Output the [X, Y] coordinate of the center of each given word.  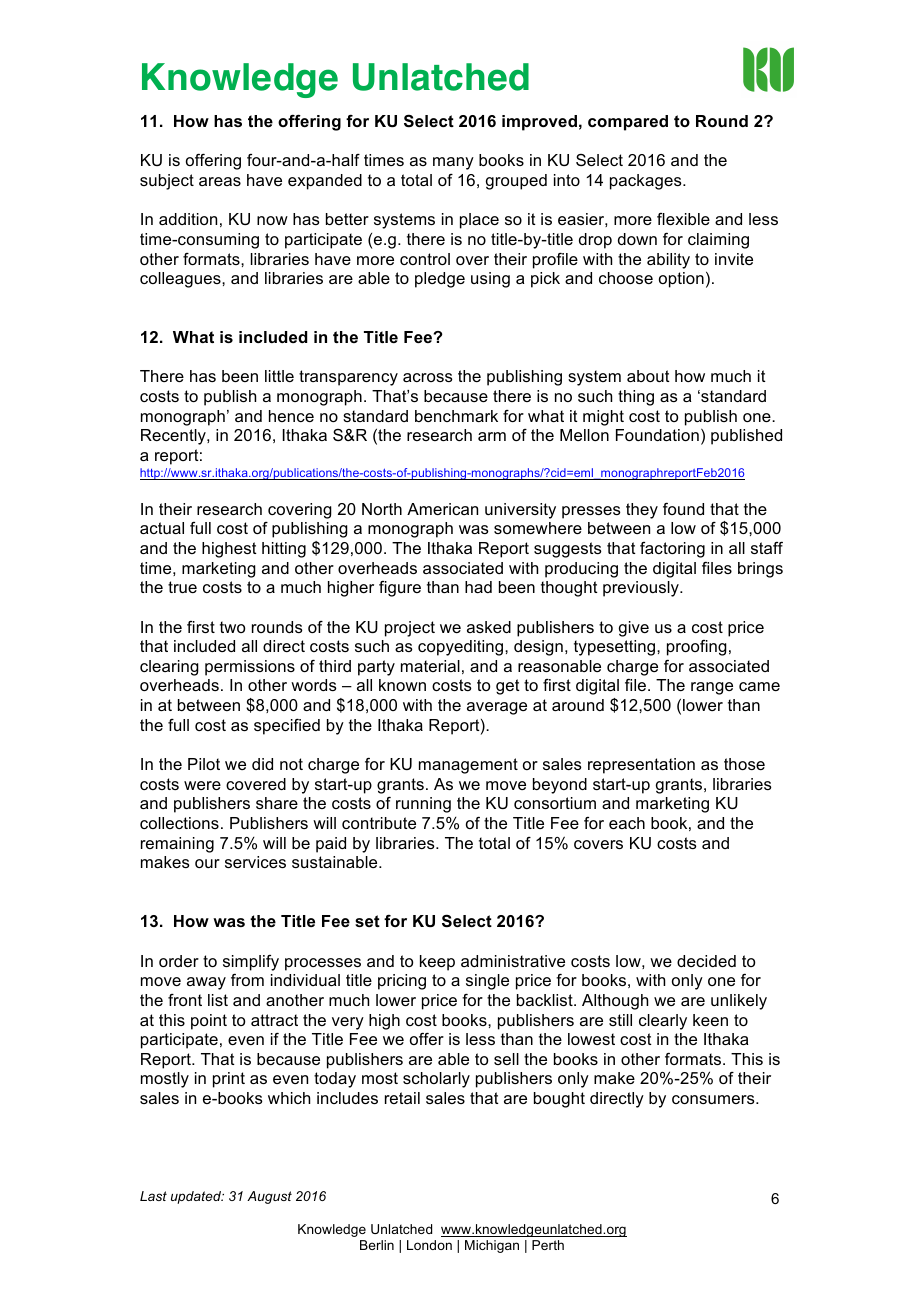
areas [220, 181]
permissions [250, 668]
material [430, 666]
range [712, 688]
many [453, 163]
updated [197, 1197]
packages [647, 182]
